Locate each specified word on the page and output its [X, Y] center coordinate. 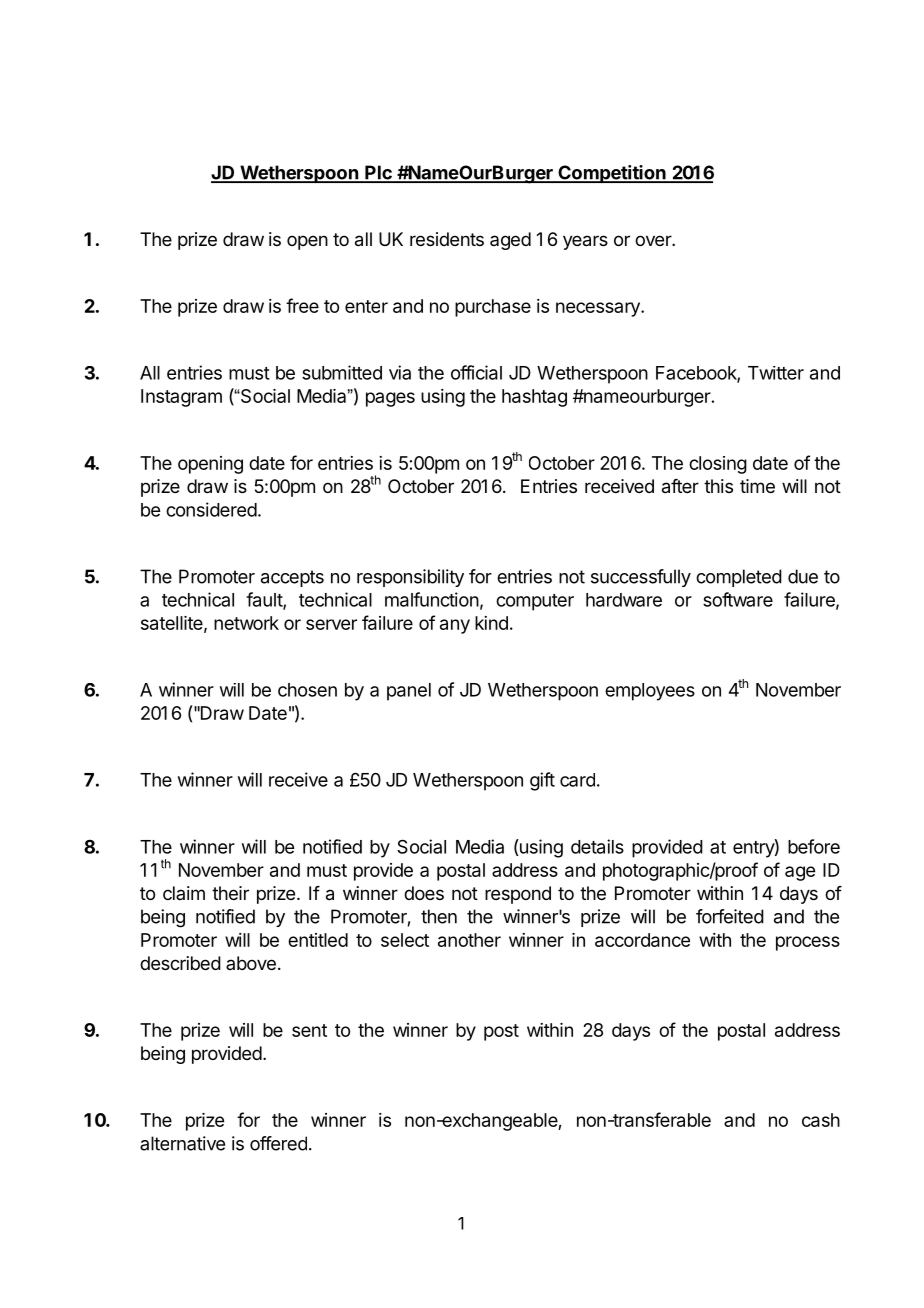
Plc [378, 173]
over [654, 240]
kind [491, 623]
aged [510, 241]
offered [278, 1143]
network [246, 623]
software [738, 599]
